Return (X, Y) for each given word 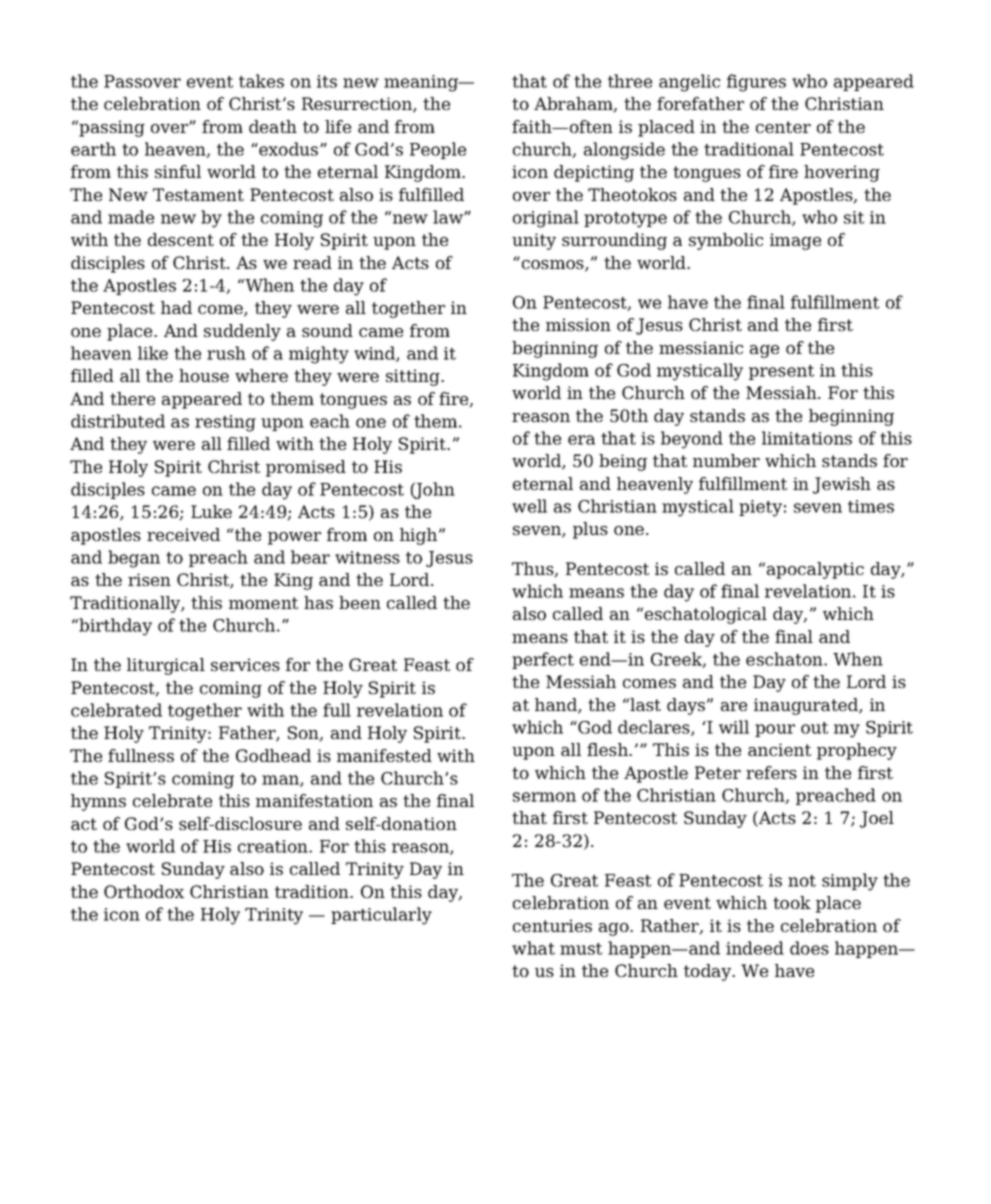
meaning (422, 83)
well (529, 506)
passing (111, 128)
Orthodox (144, 891)
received (183, 534)
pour (775, 730)
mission (578, 324)
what (533, 948)
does (809, 948)
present (781, 372)
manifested (384, 755)
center (783, 127)
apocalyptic (815, 570)
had (176, 307)
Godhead (273, 755)
